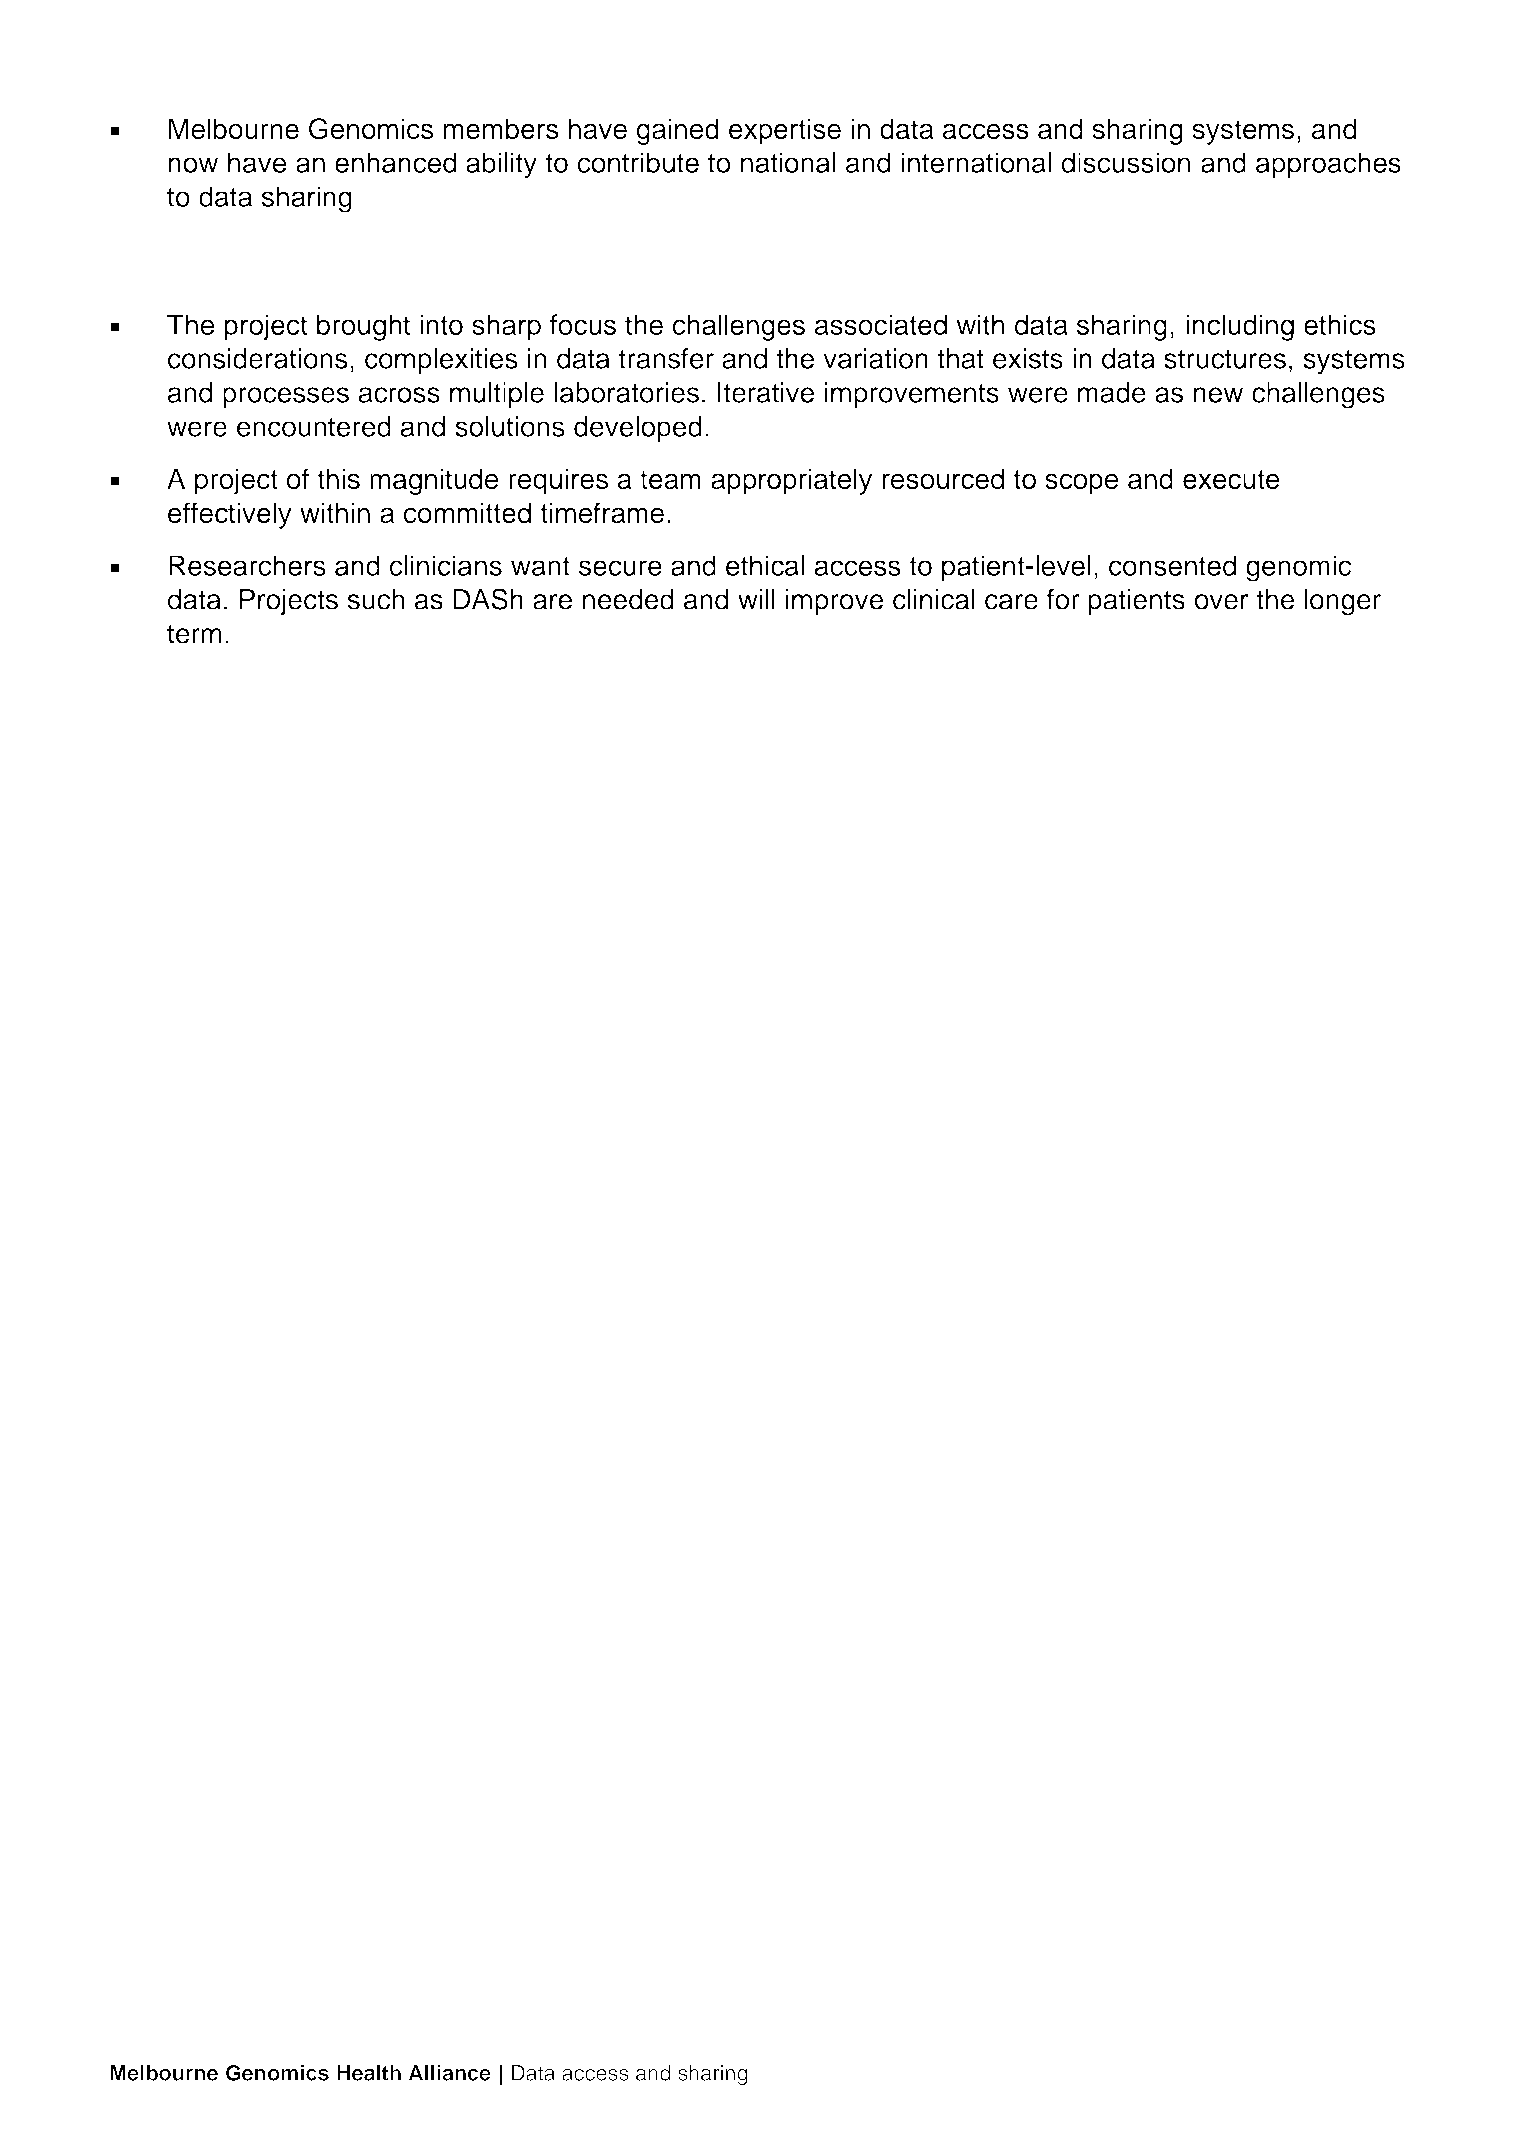  Describe the element at coordinates (1343, 602) in the screenshot. I see `longer` at that location.
